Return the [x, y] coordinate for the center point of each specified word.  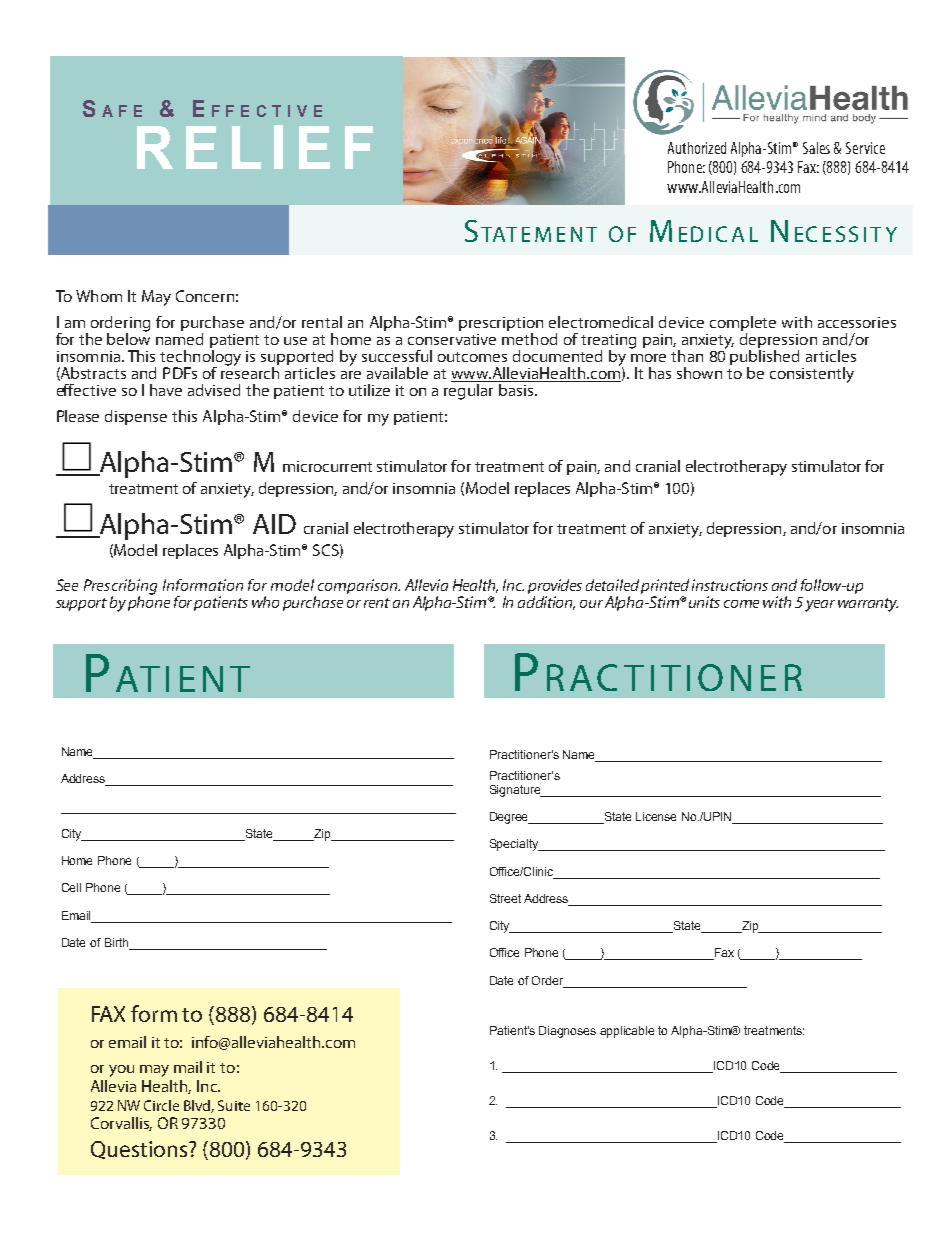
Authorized [697, 148]
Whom [99, 296]
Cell [71, 887]
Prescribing [120, 588]
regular [468, 392]
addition [546, 601]
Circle [161, 1105]
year [820, 606]
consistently [812, 375]
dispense [136, 417]
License [656, 816]
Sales [816, 148]
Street [505, 898]
